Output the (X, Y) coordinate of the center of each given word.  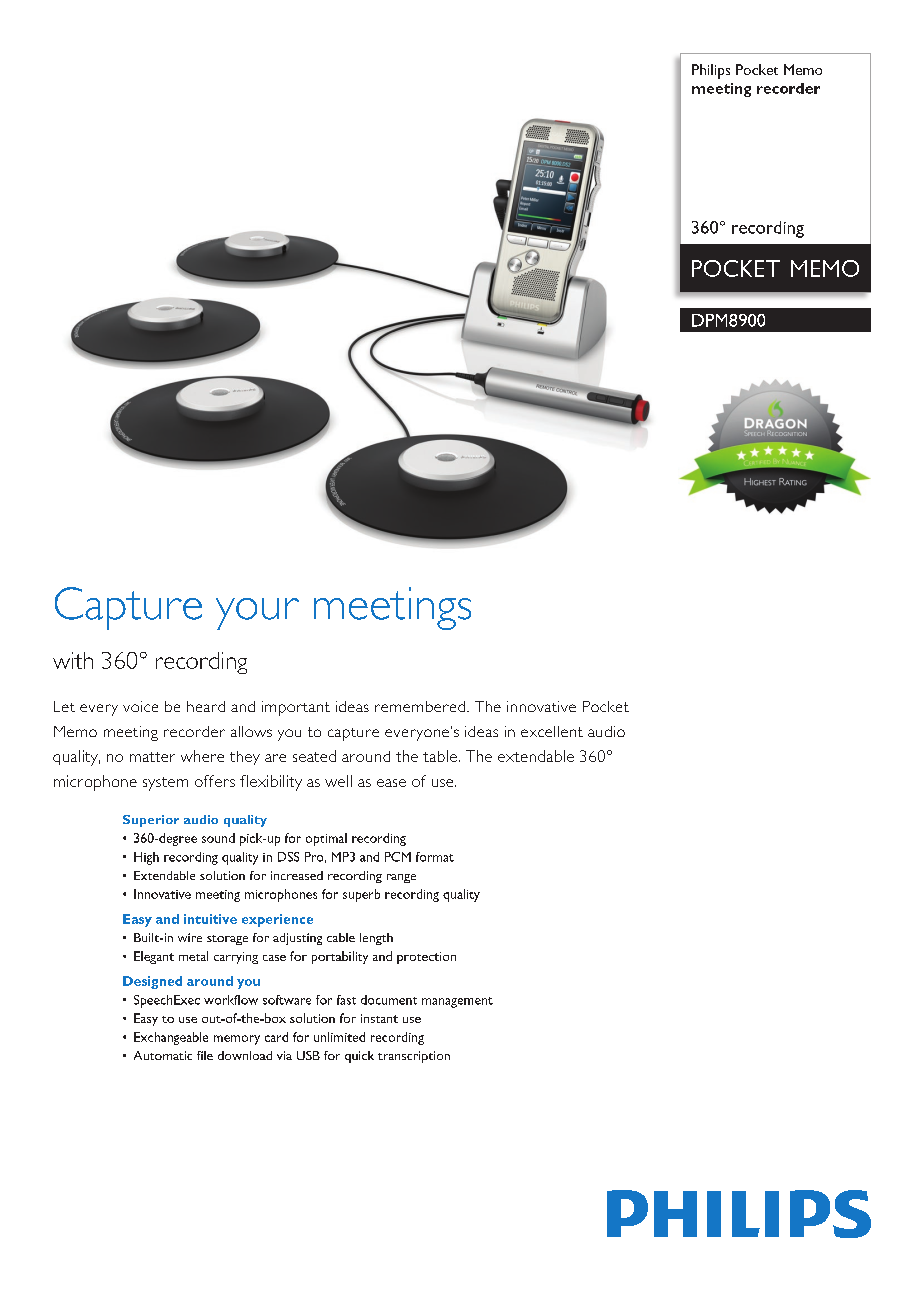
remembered (421, 706)
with (73, 660)
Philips (711, 71)
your (257, 614)
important (296, 708)
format (435, 857)
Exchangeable (171, 1038)
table (440, 756)
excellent (552, 731)
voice (140, 706)
